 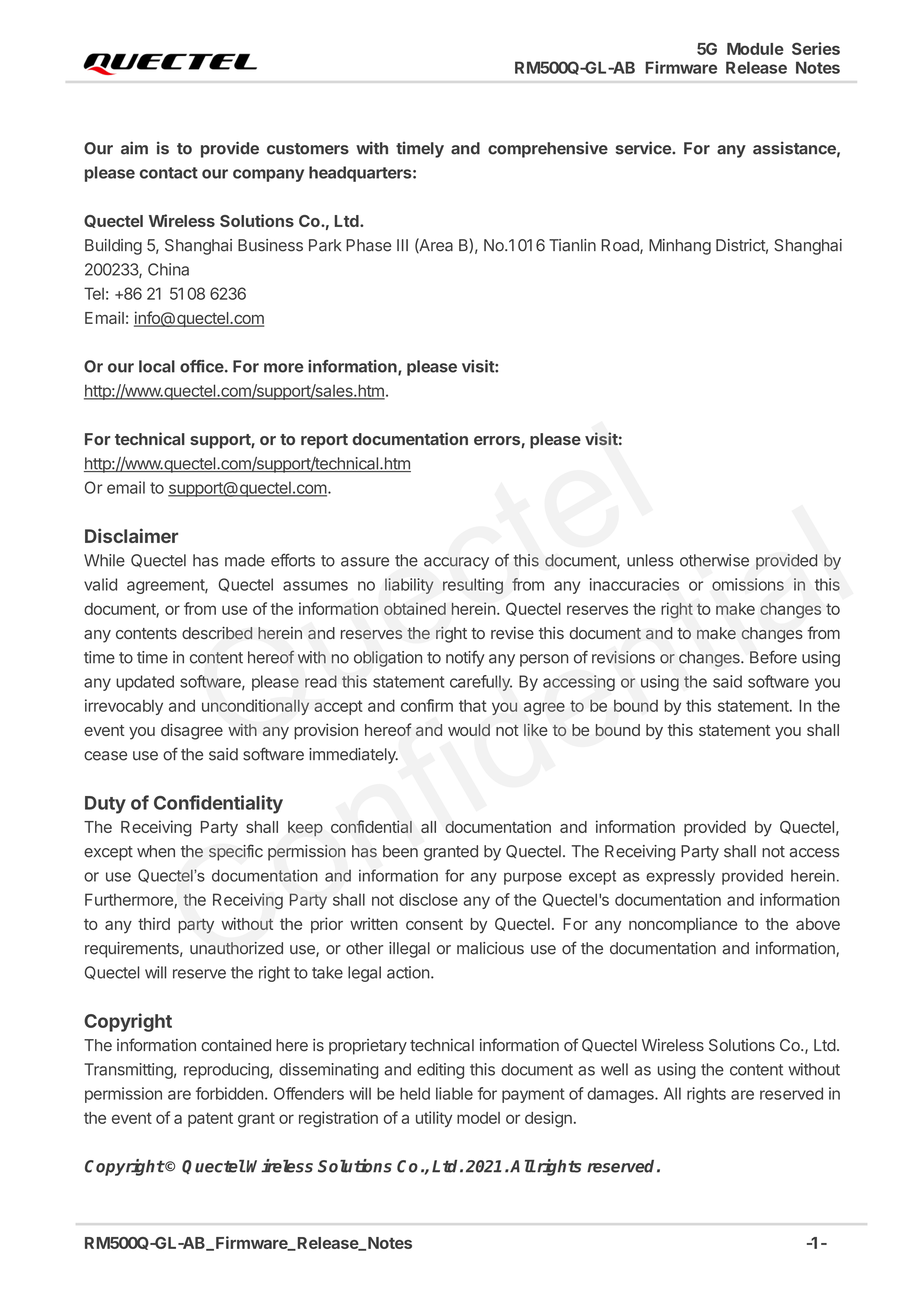 What do you see at coordinates (773, 657) in the screenshot?
I see `Before` at bounding box center [773, 657].
